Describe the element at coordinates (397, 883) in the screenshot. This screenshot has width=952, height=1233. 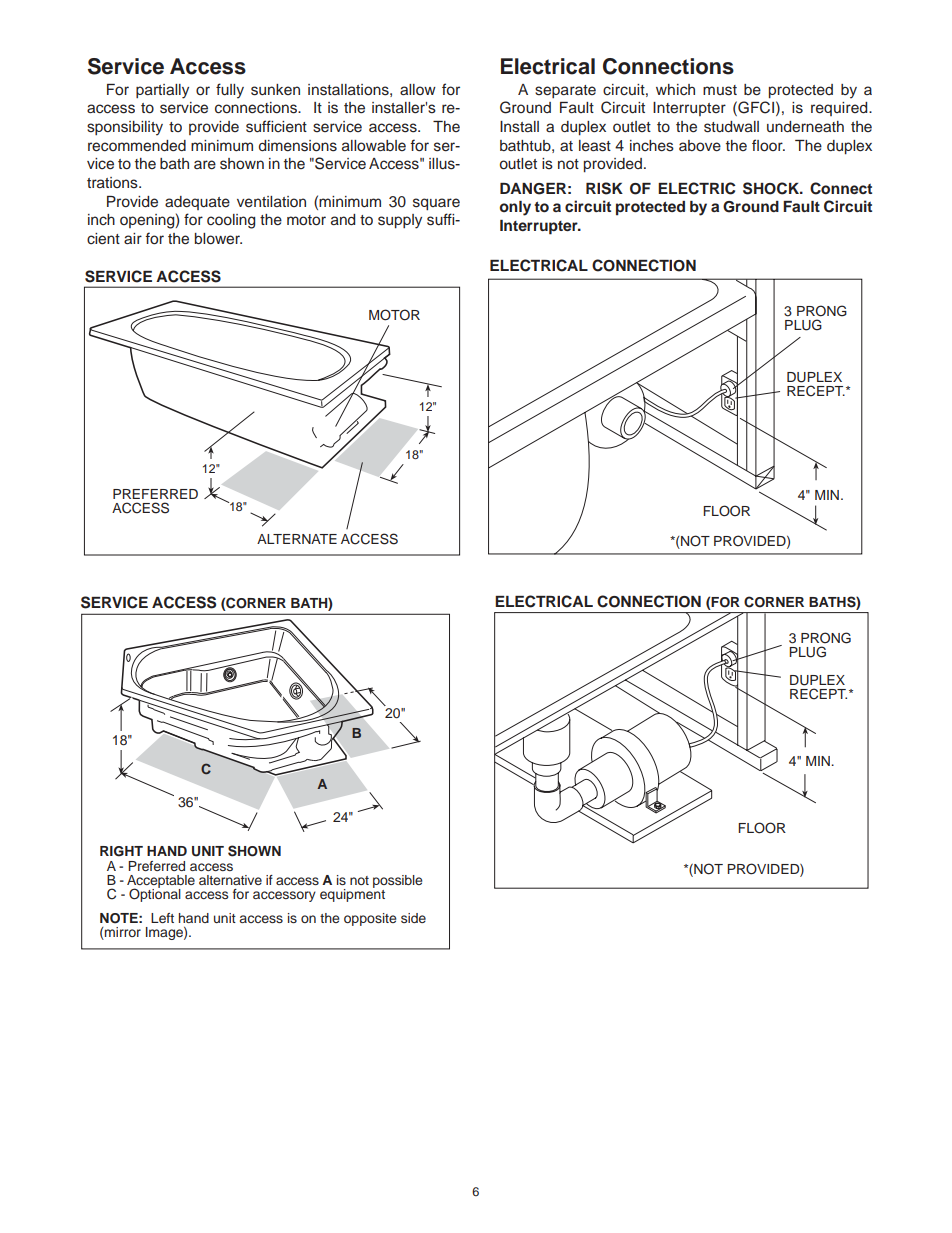
I see `possible` at that location.
